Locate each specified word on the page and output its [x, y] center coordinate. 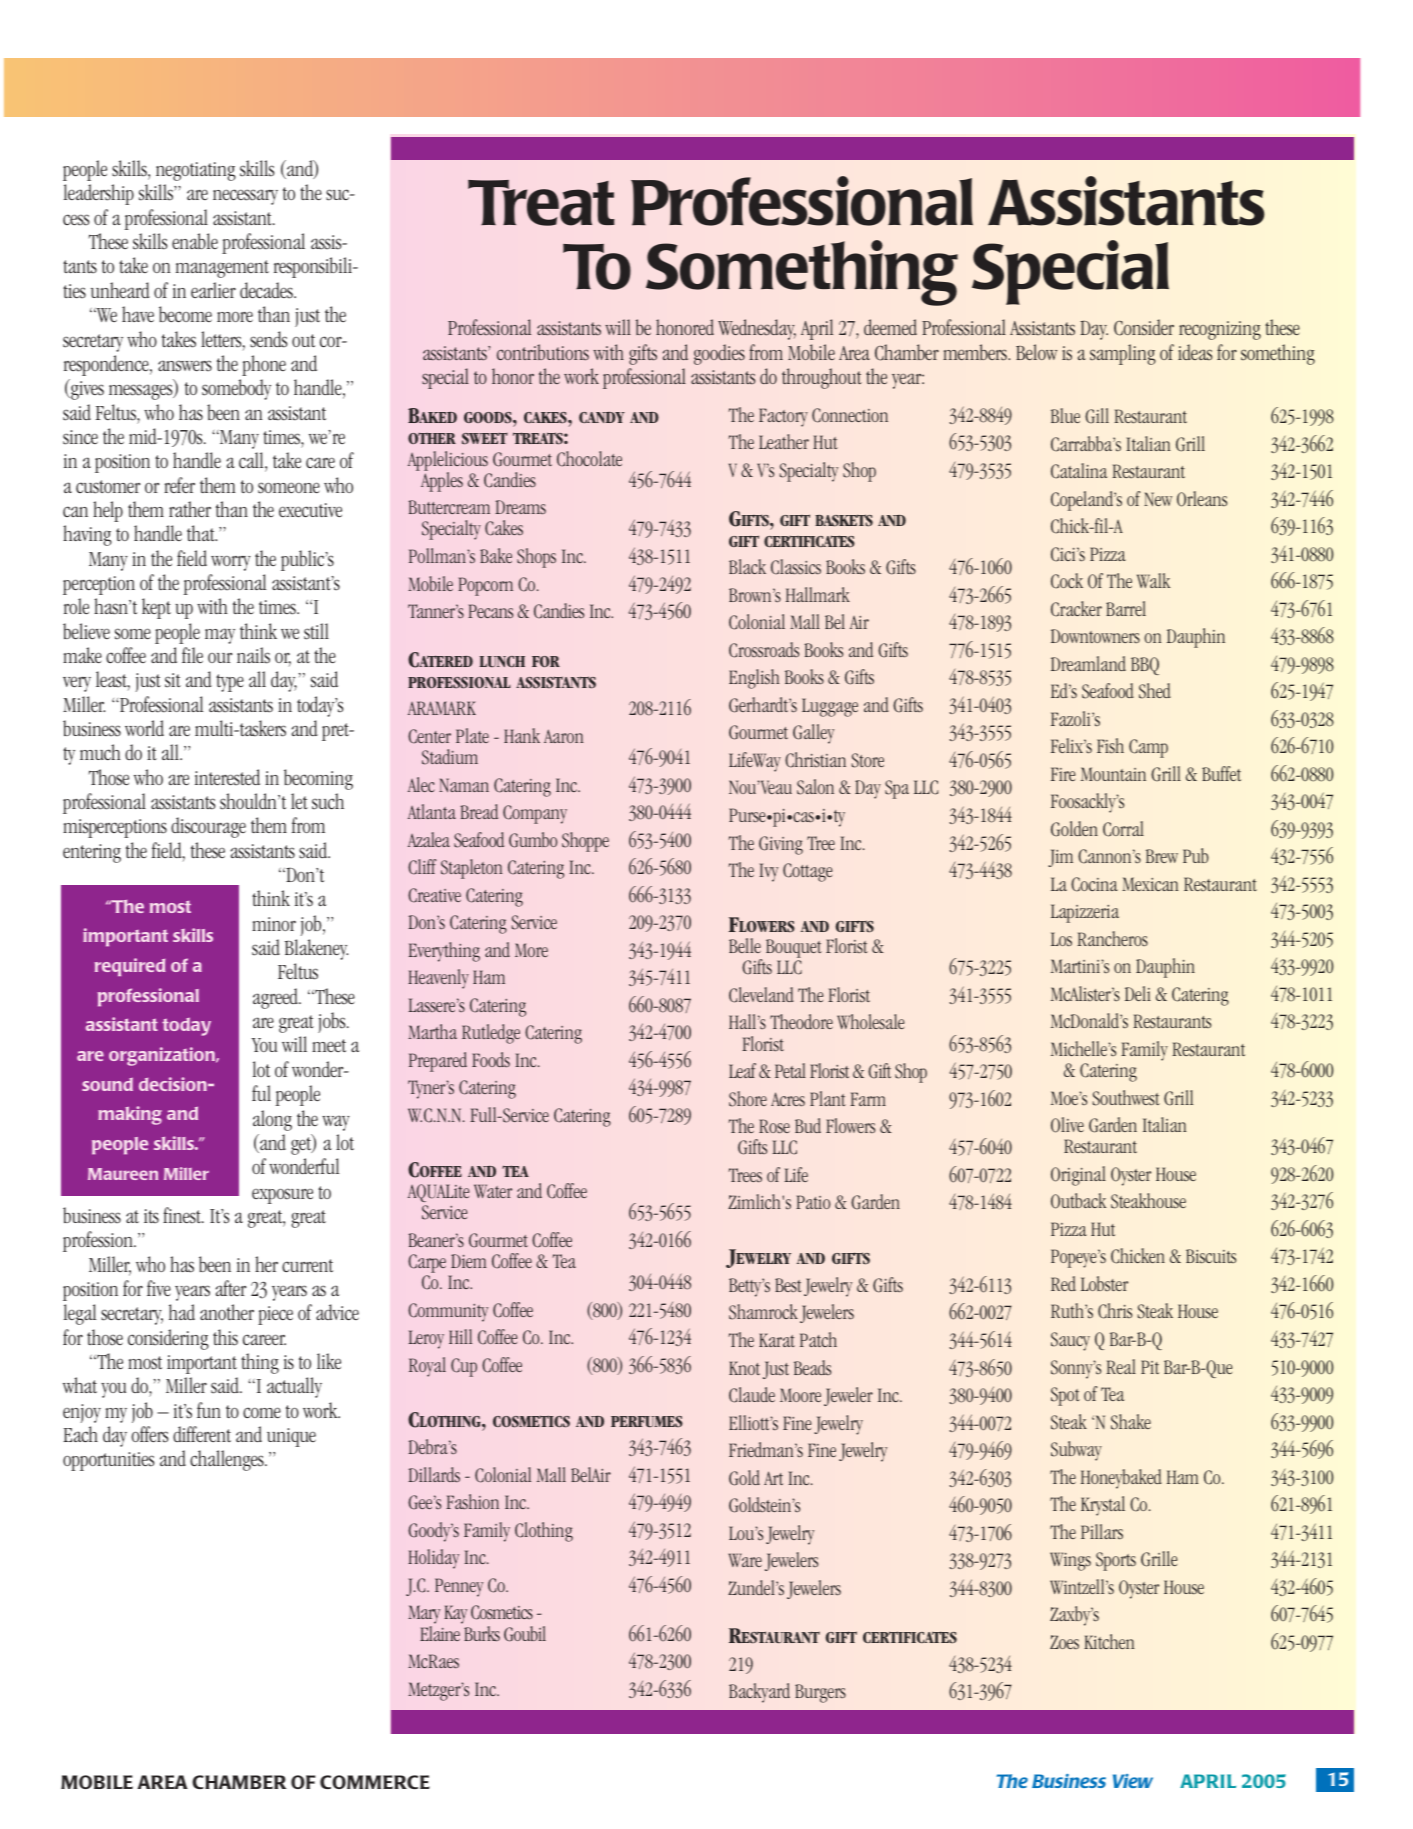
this [225, 1337]
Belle [745, 945]
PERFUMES [647, 1421]
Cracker [1076, 609]
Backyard [759, 1693]
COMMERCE [375, 1782]
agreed [276, 998]
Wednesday [757, 329]
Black [747, 566]
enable [195, 241]
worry [231, 563]
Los [1061, 939]
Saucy [1070, 1341]
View [1133, 1781]
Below [1036, 352]
